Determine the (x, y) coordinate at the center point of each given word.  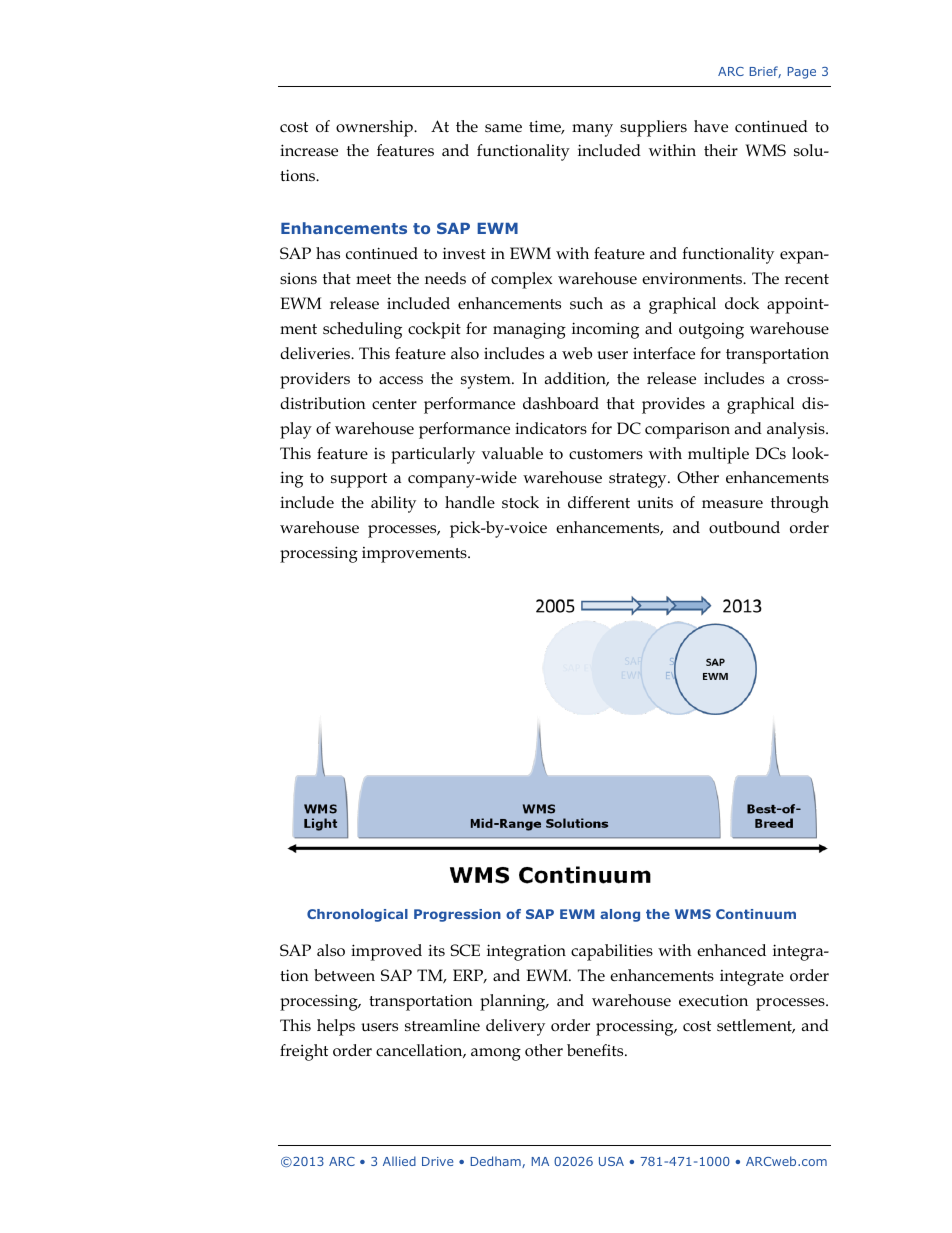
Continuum (756, 914)
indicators (551, 428)
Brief (765, 72)
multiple (718, 455)
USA (611, 1161)
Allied (399, 1161)
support (359, 480)
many (592, 130)
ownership (375, 128)
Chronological (357, 915)
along (620, 915)
